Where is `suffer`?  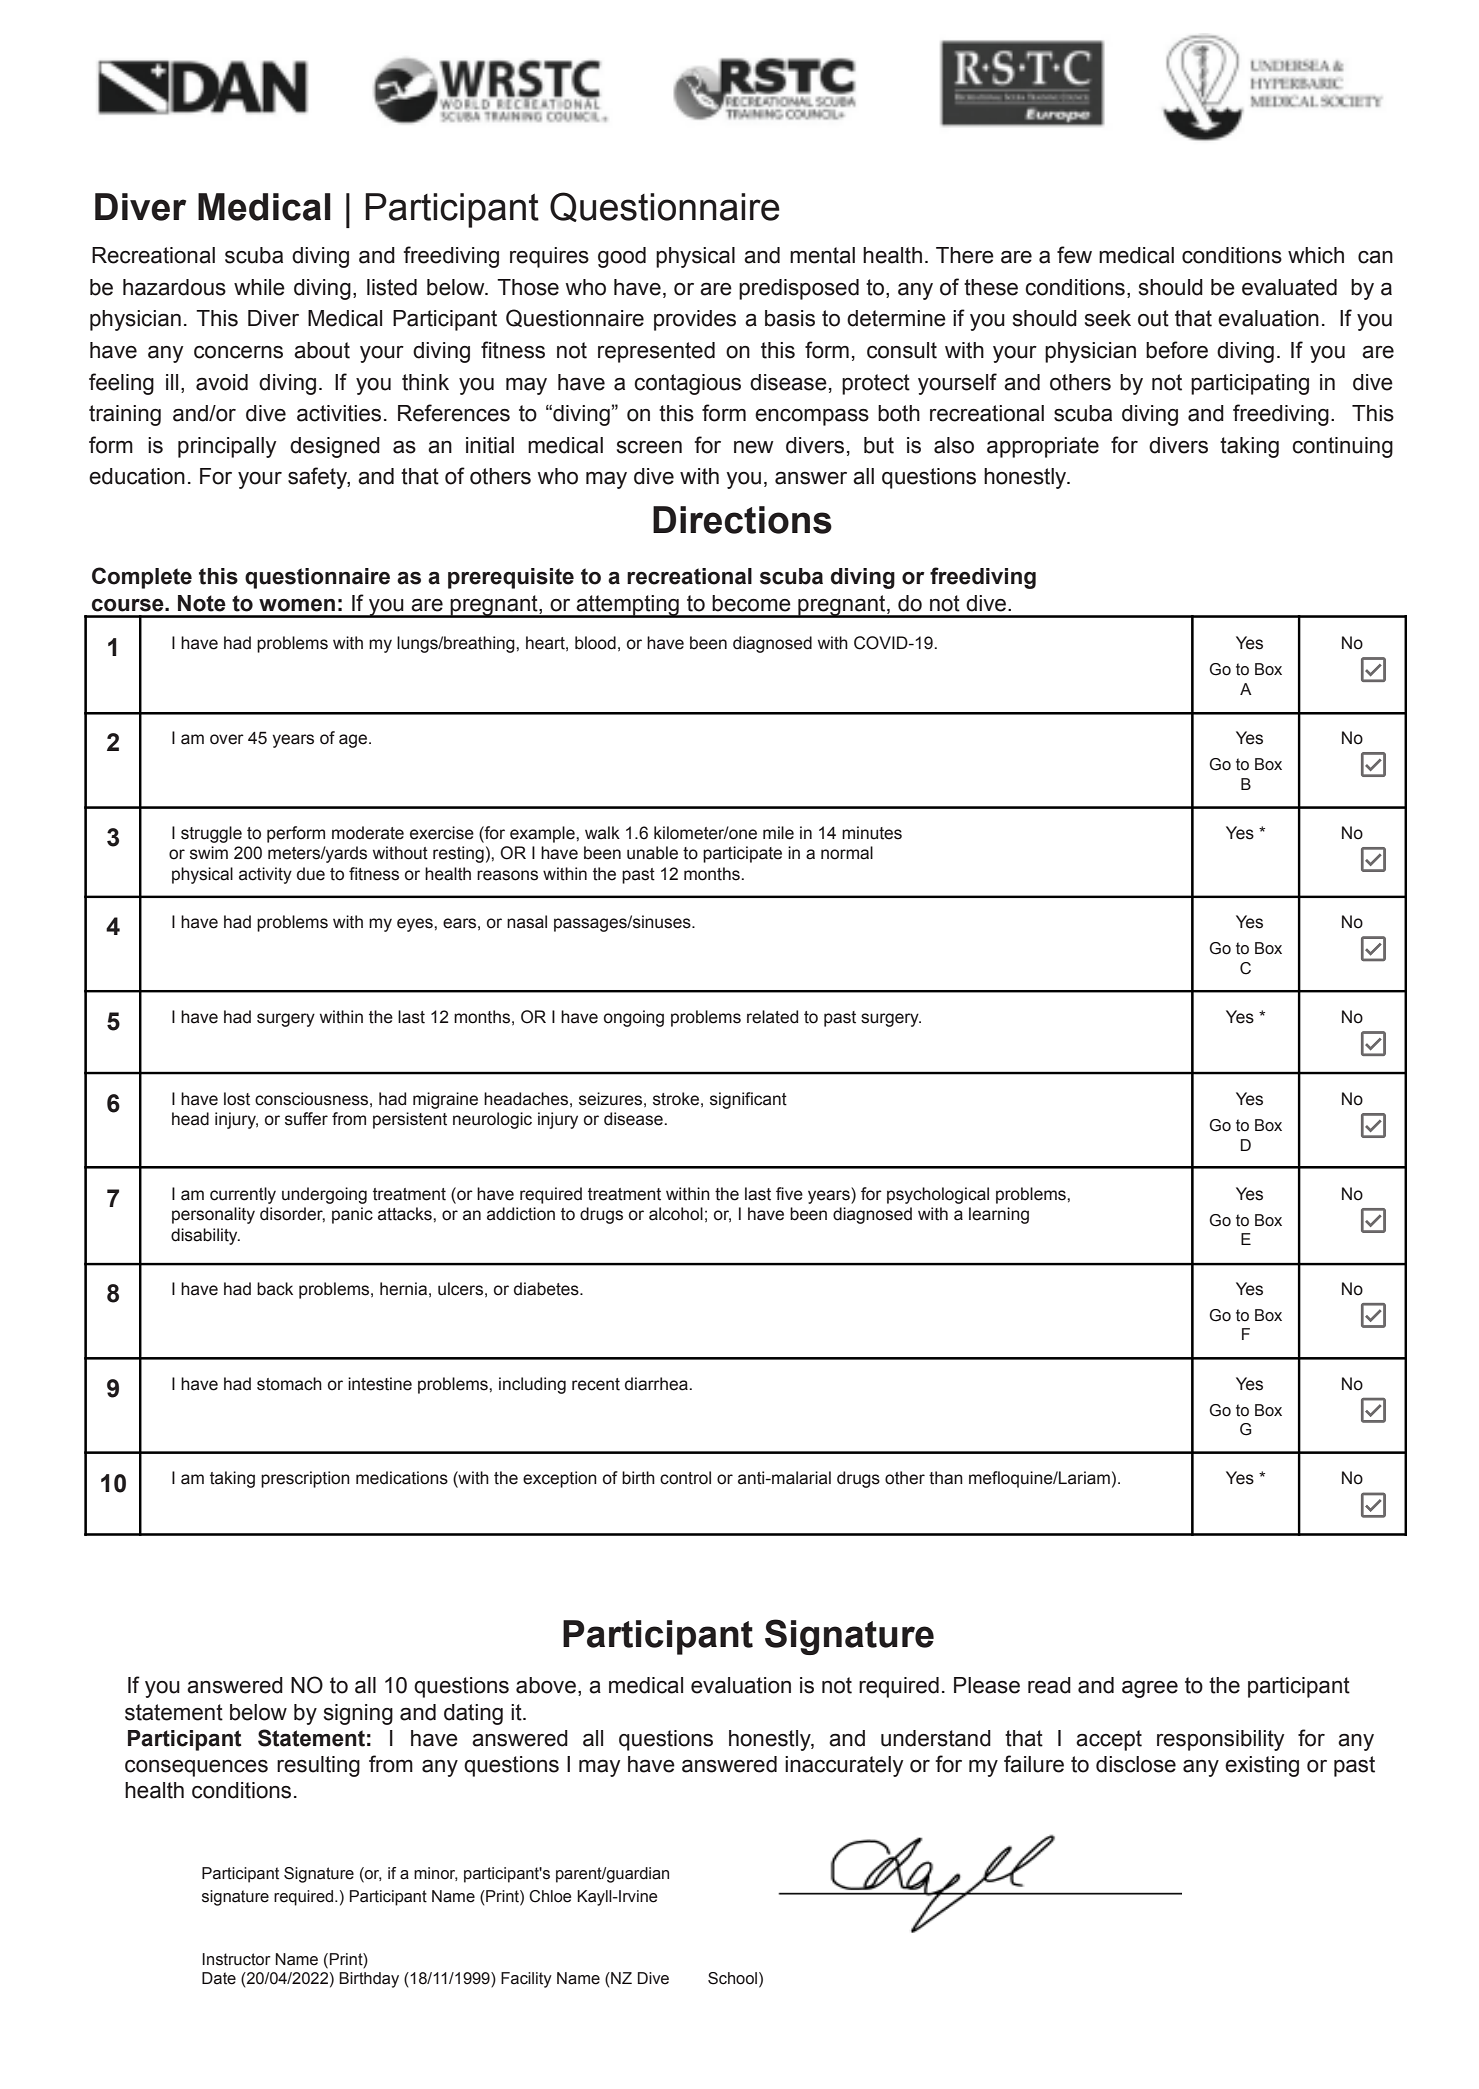 suffer is located at coordinates (306, 1119).
